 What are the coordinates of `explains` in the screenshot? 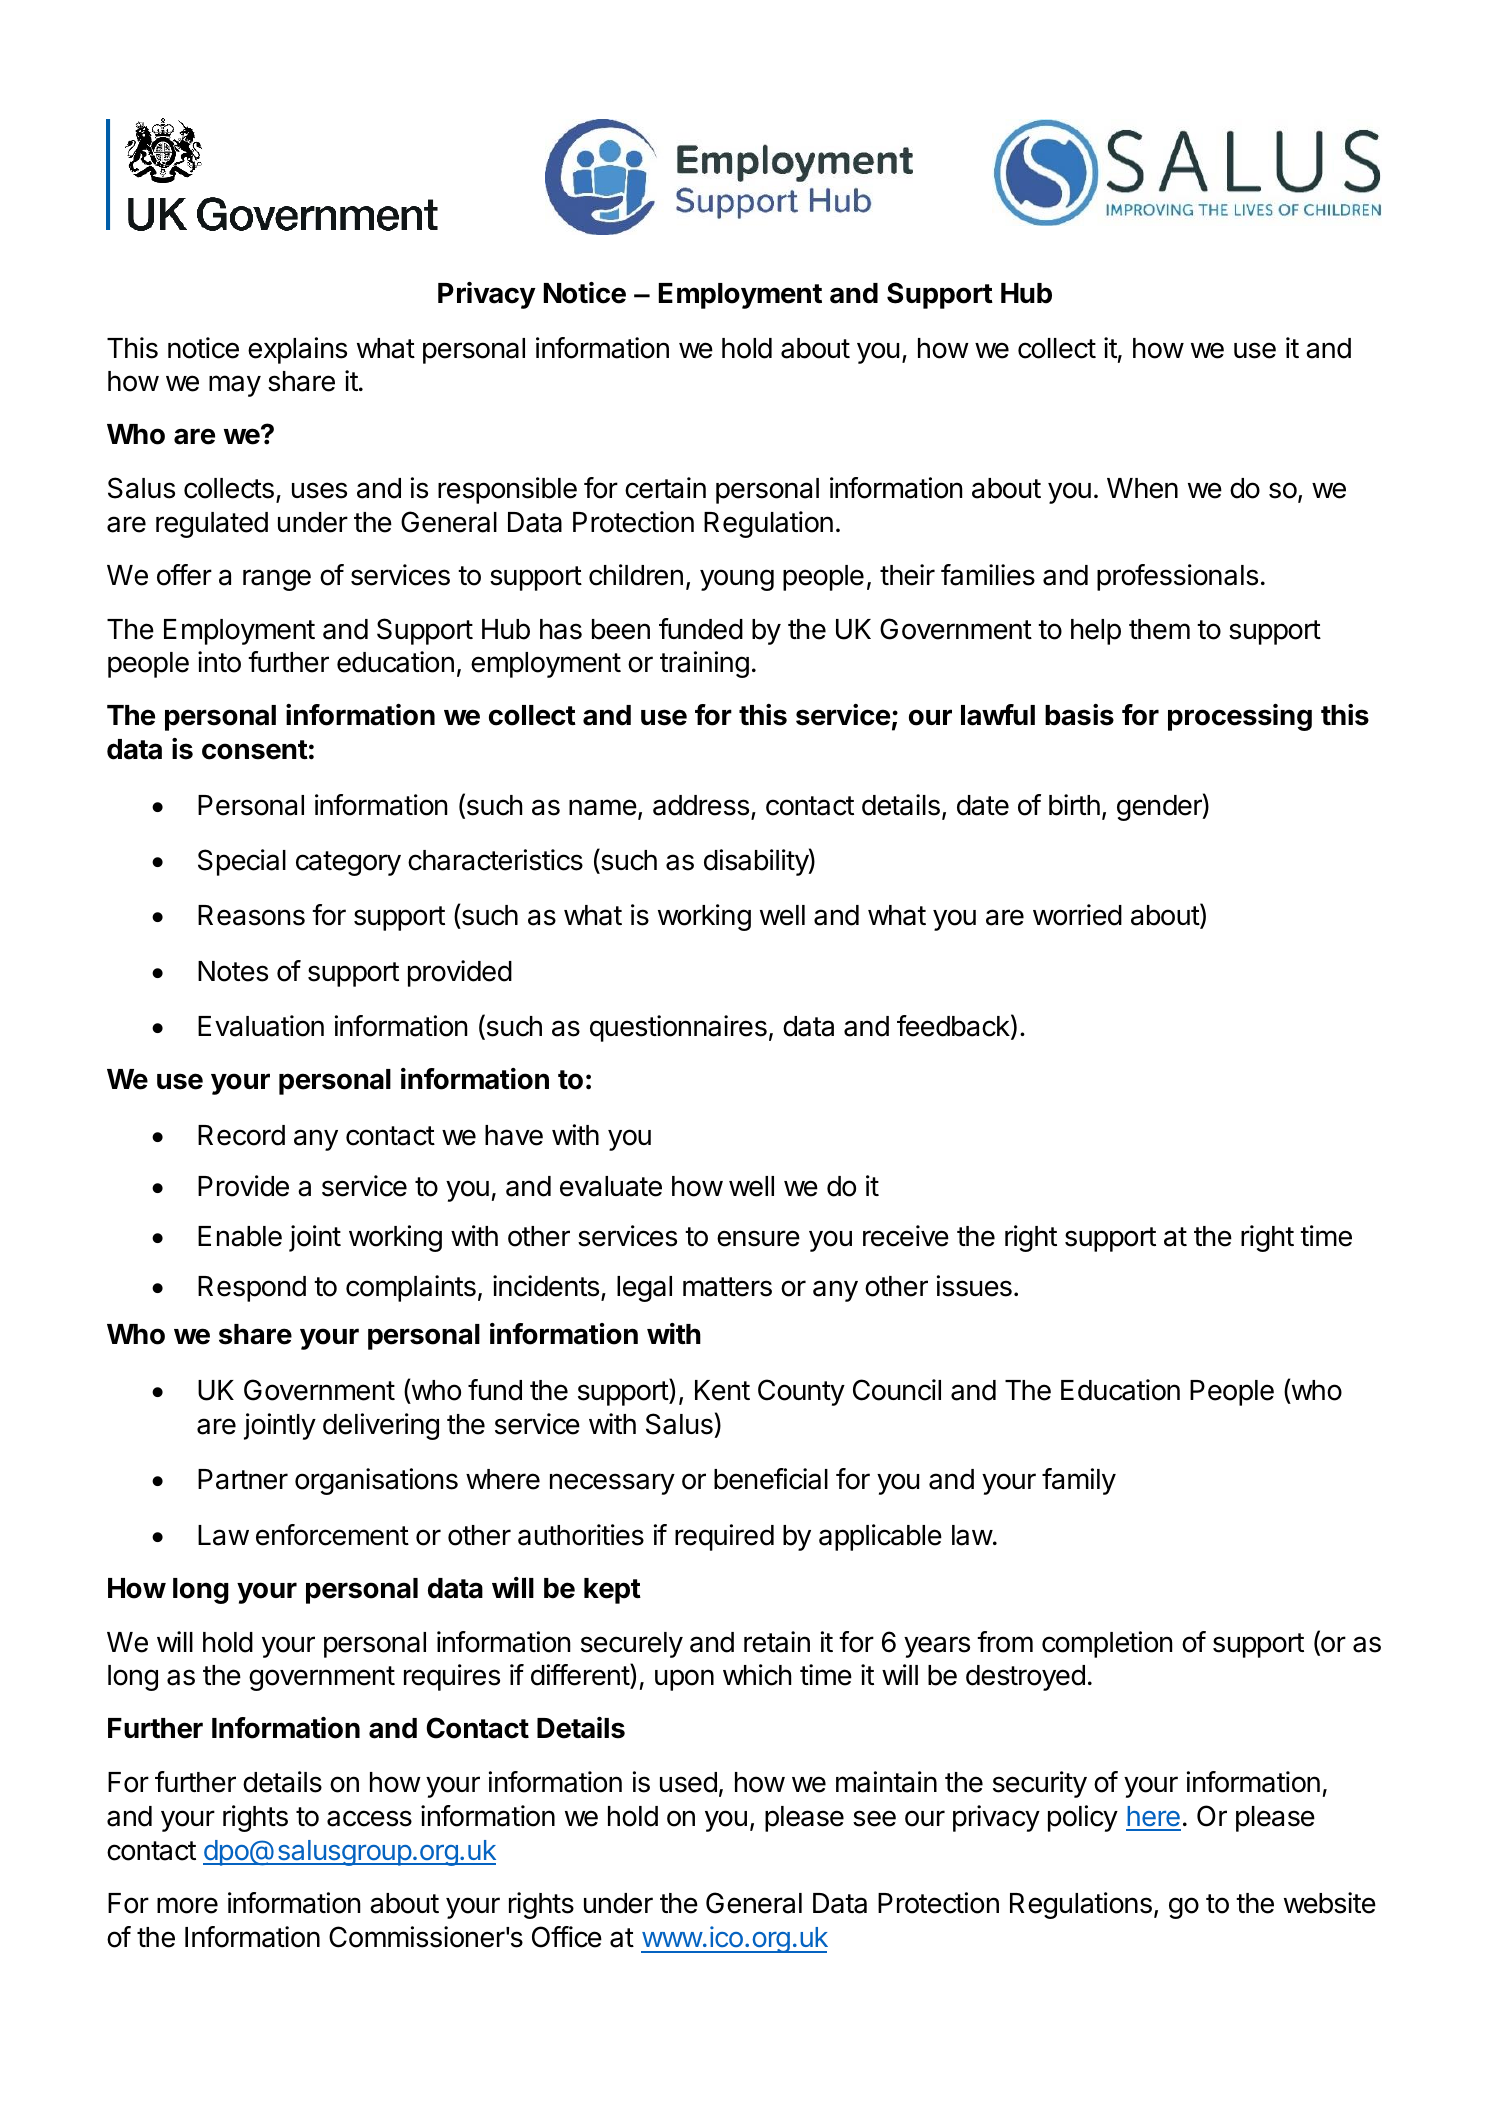 It's located at (297, 350).
